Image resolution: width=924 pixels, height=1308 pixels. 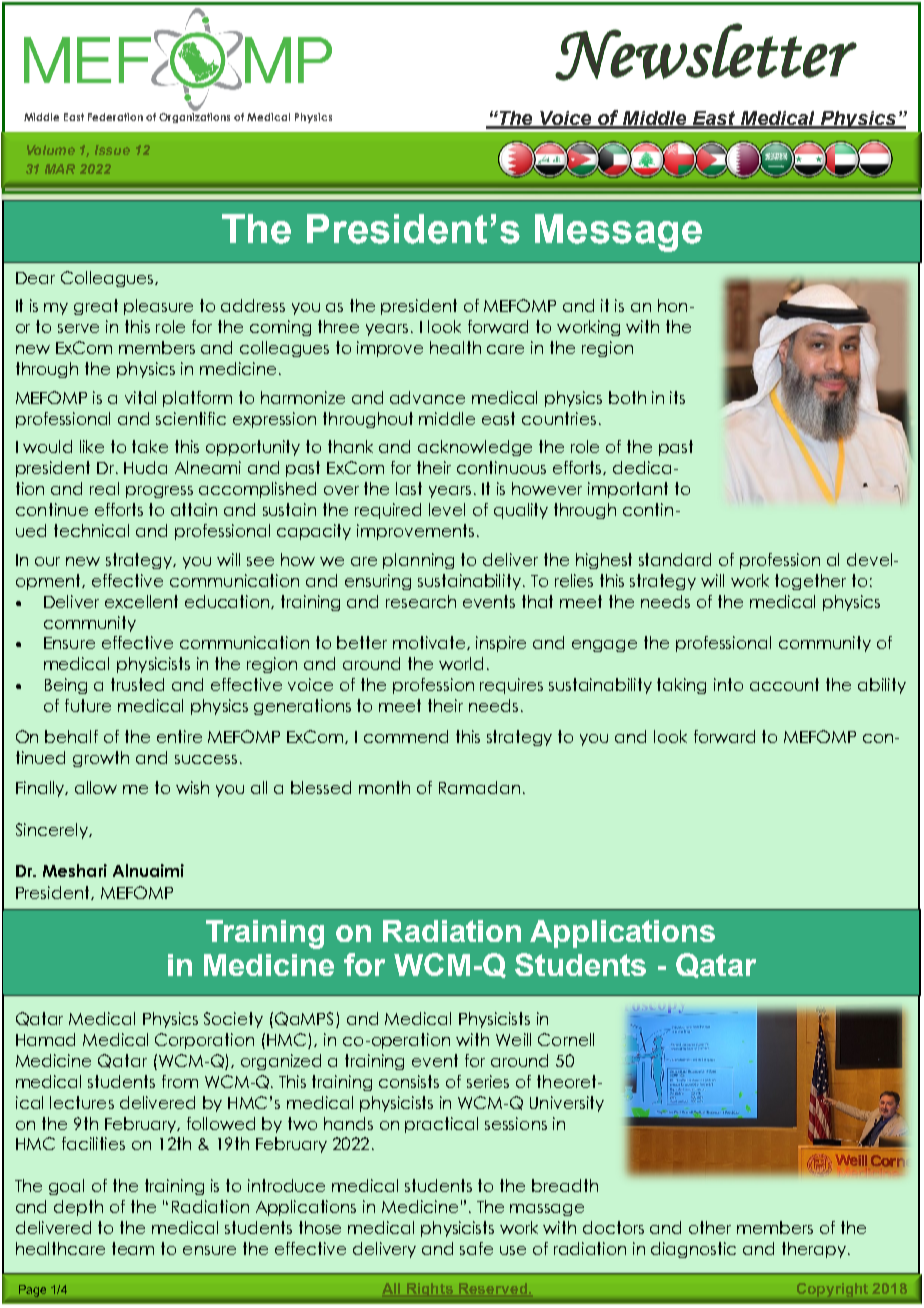 What do you see at coordinates (406, 736) in the screenshot?
I see `commend` at bounding box center [406, 736].
